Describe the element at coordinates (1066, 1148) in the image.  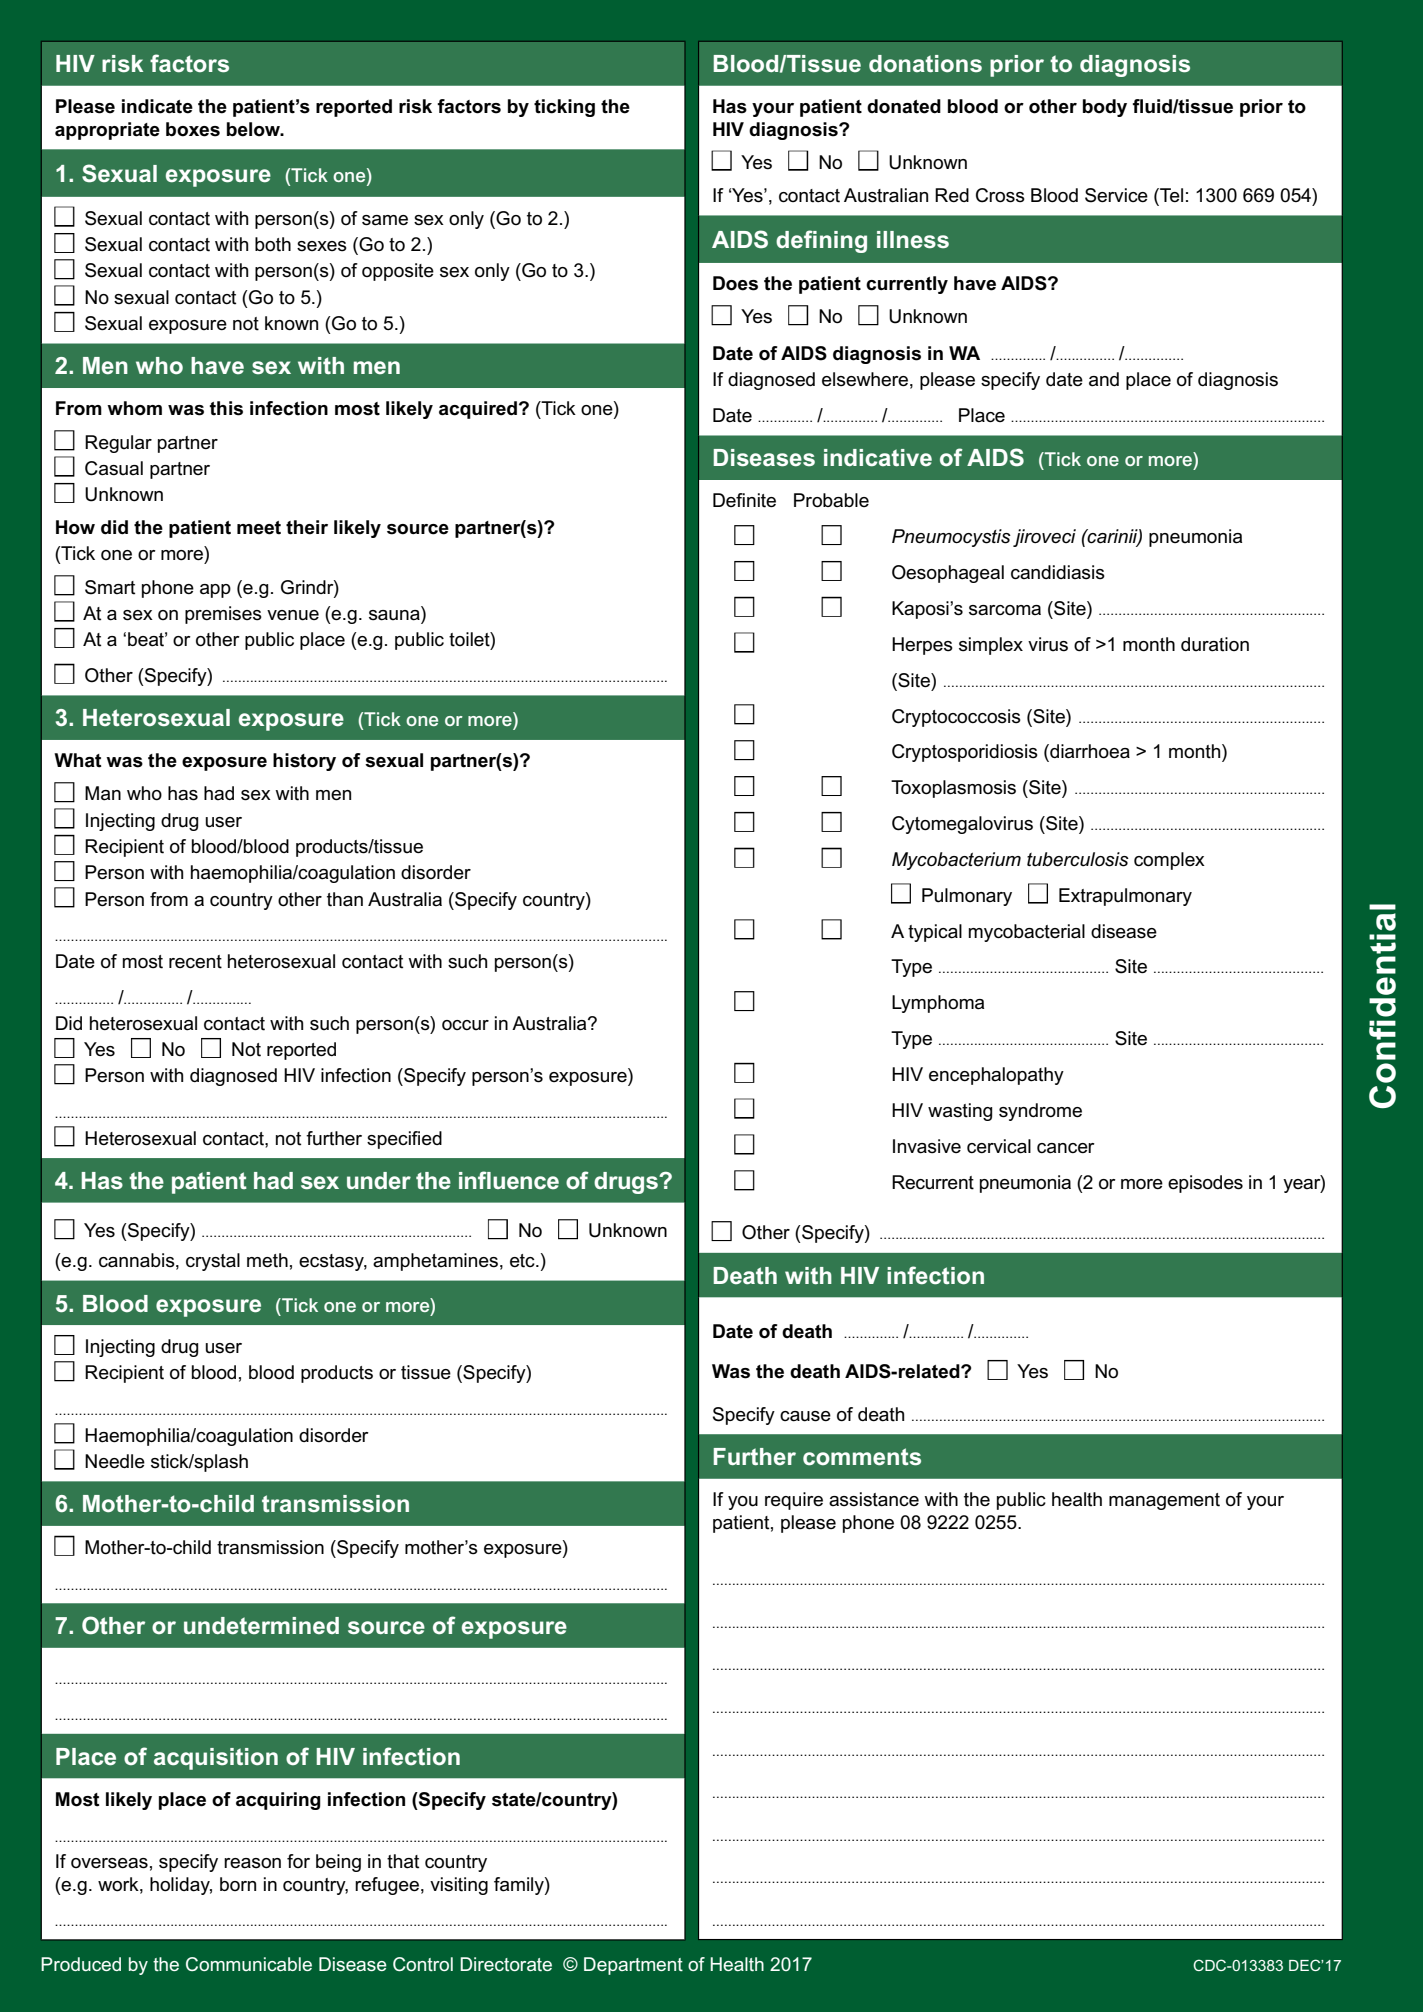
I see `cancer` at that location.
